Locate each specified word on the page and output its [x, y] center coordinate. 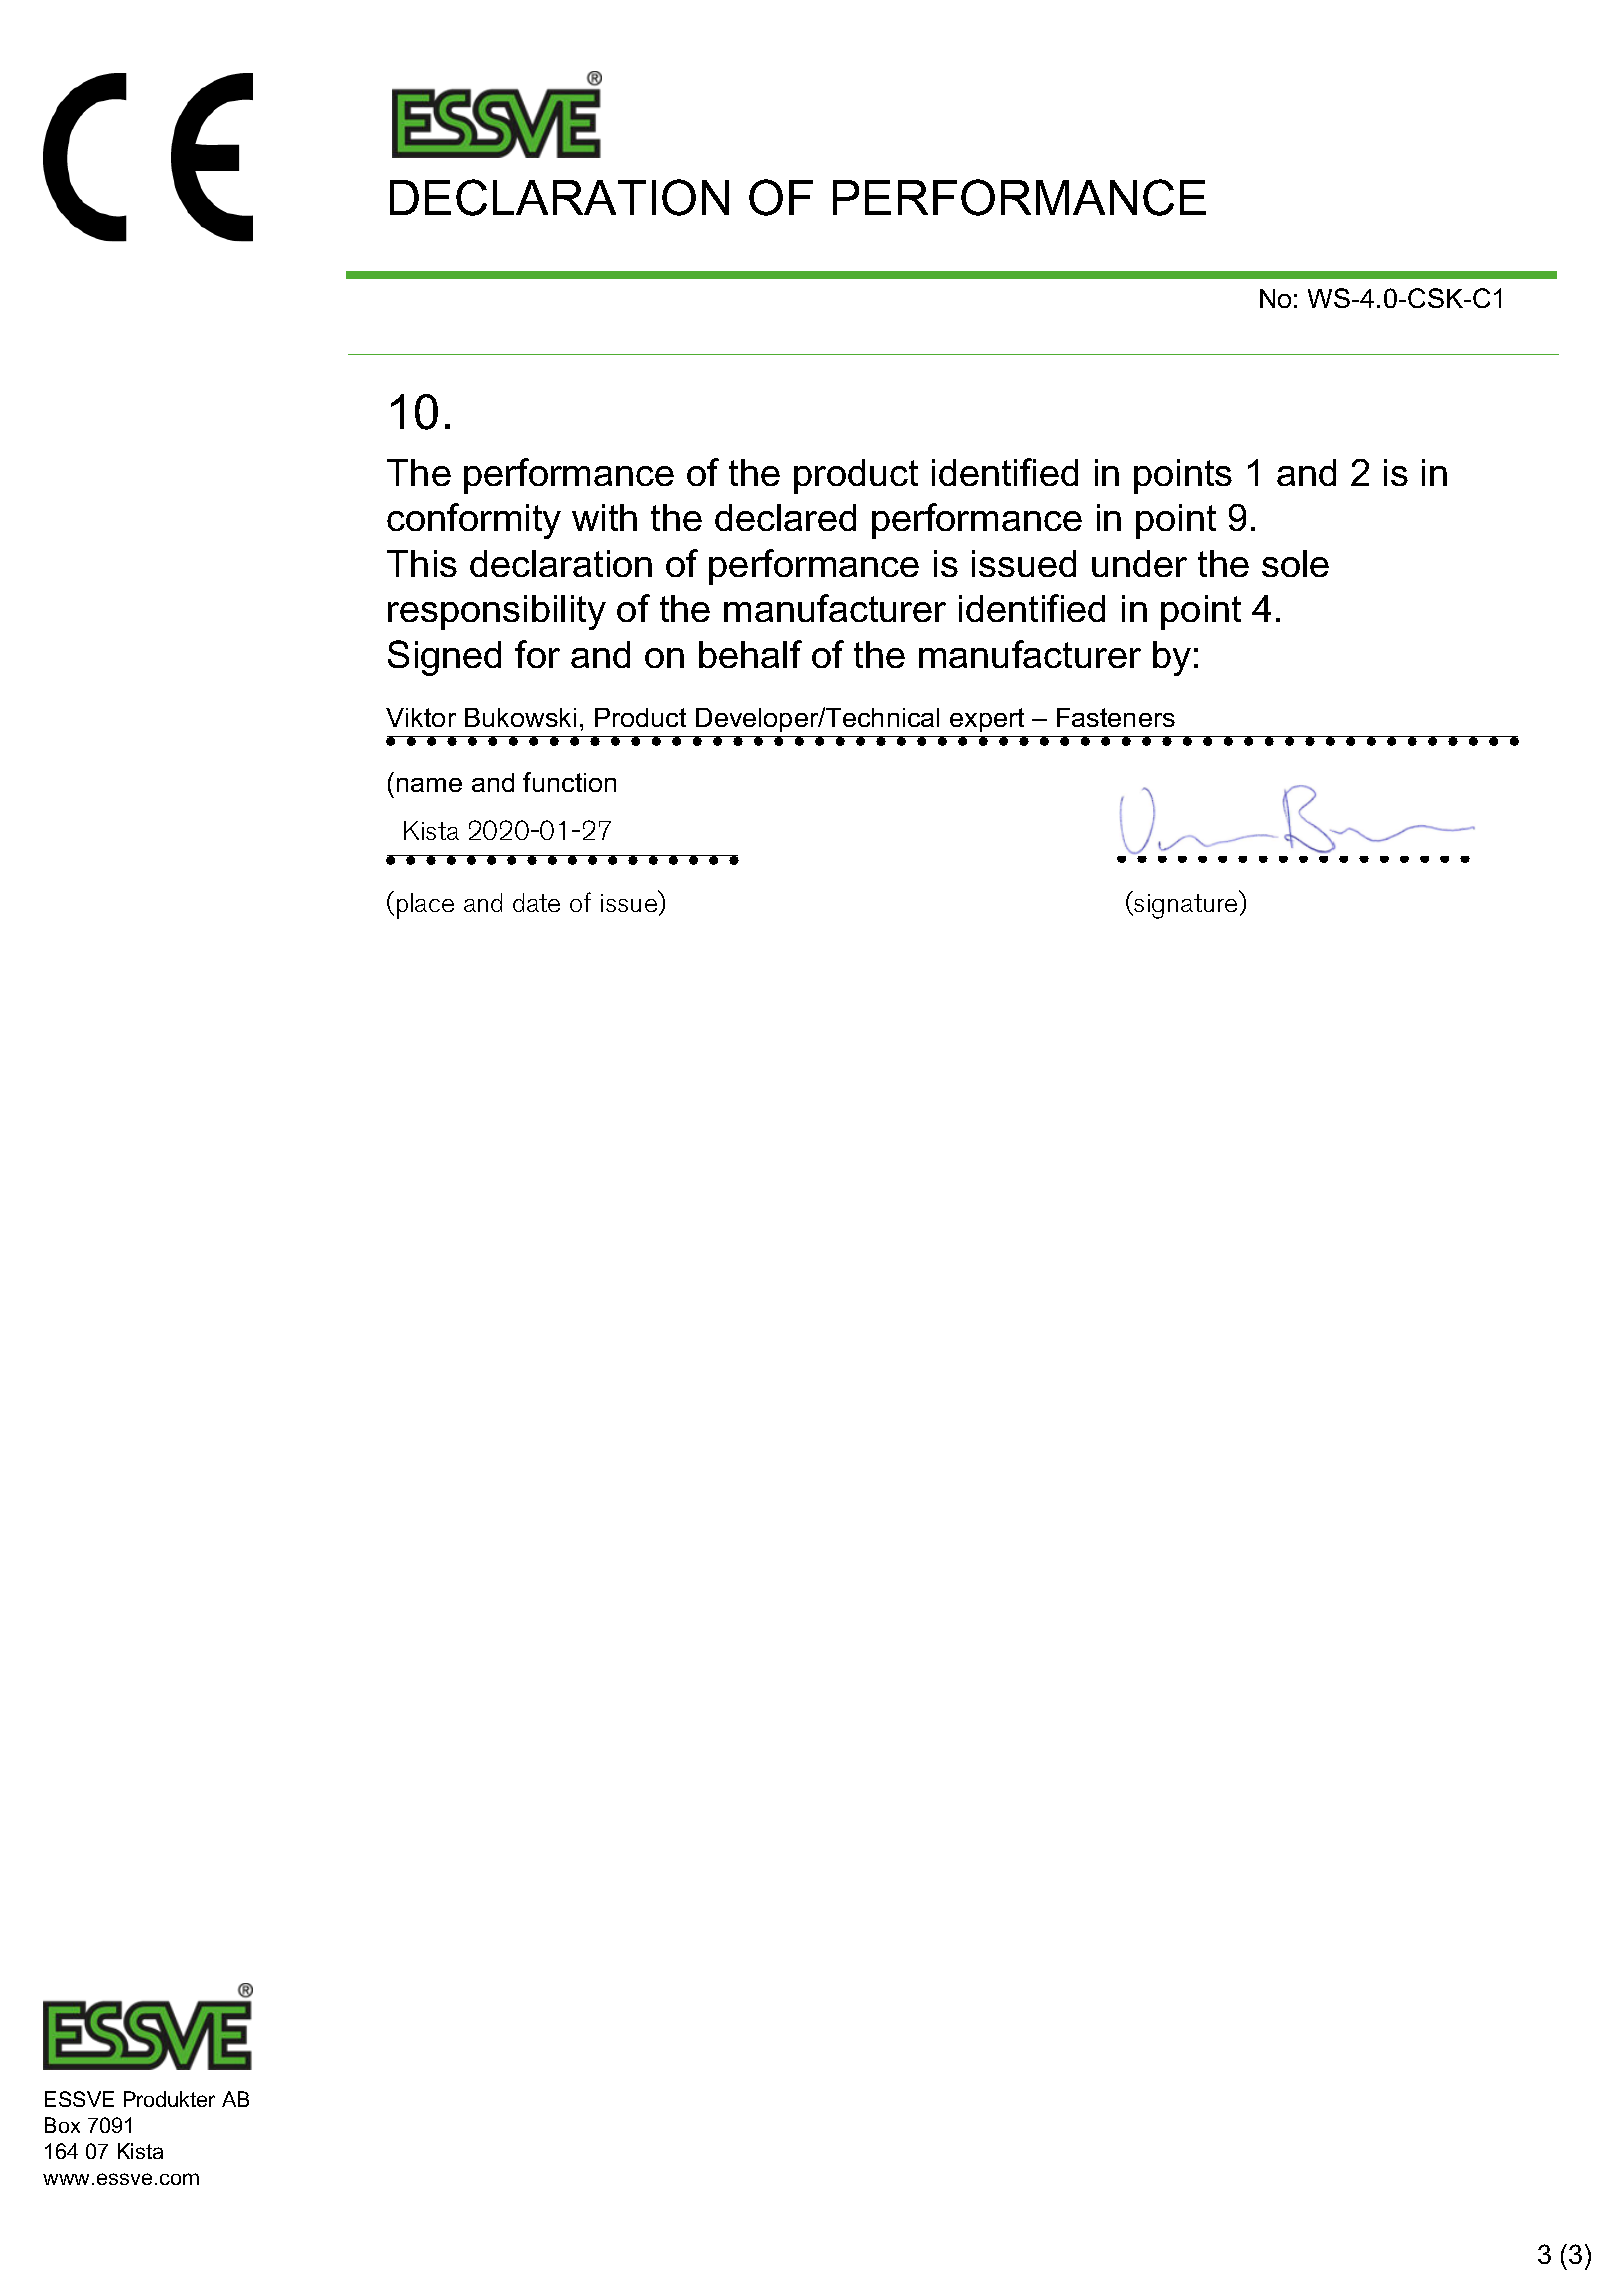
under [1139, 563]
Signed [444, 658]
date [536, 902]
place [425, 906]
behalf [750, 654]
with [604, 517]
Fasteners [1116, 717]
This [422, 563]
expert [987, 720]
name [429, 785]
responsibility [497, 612]
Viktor [421, 717]
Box [62, 2125]
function [569, 782]
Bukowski [520, 717]
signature [1186, 905]
